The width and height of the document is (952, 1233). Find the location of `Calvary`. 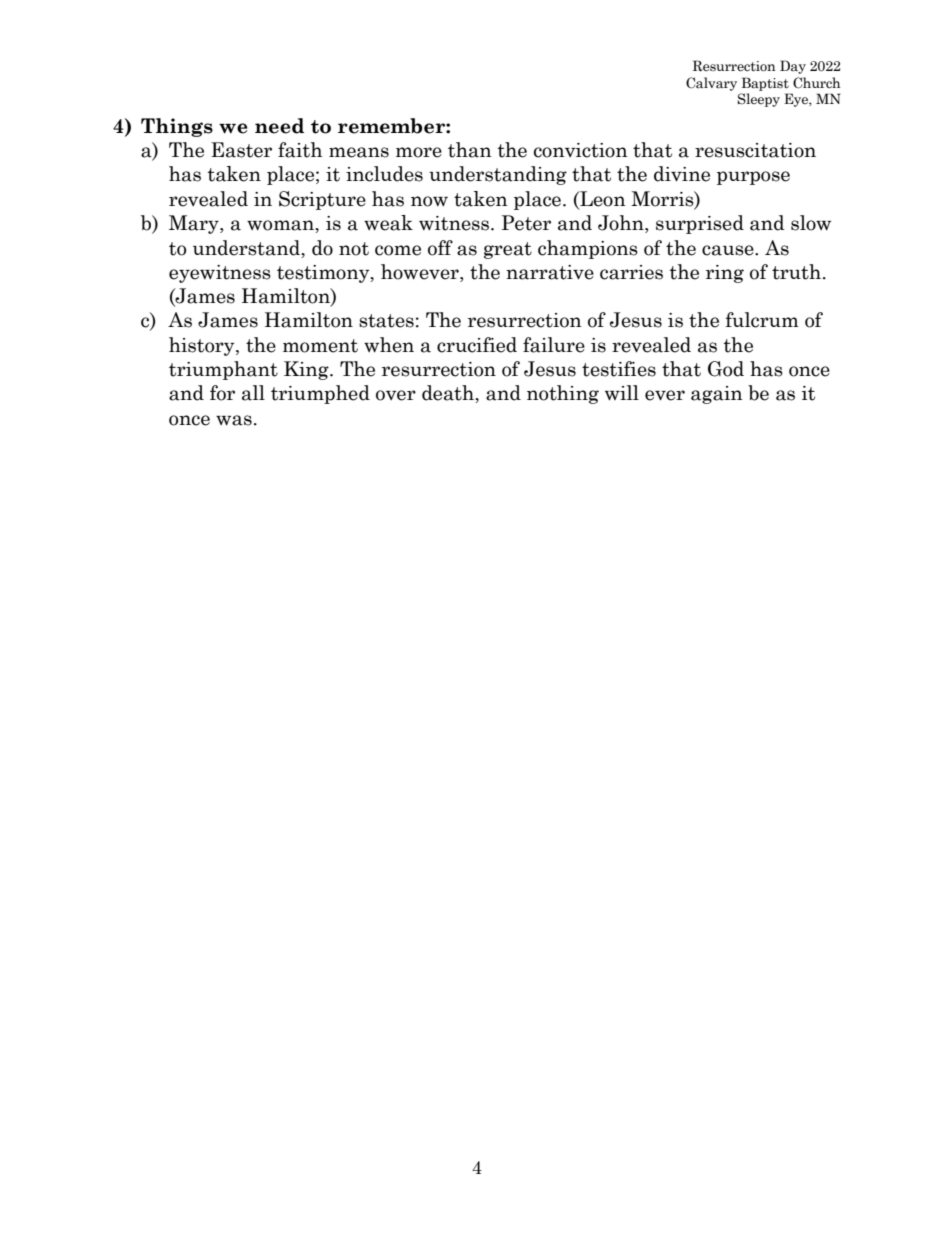

Calvary is located at coordinates (711, 84).
